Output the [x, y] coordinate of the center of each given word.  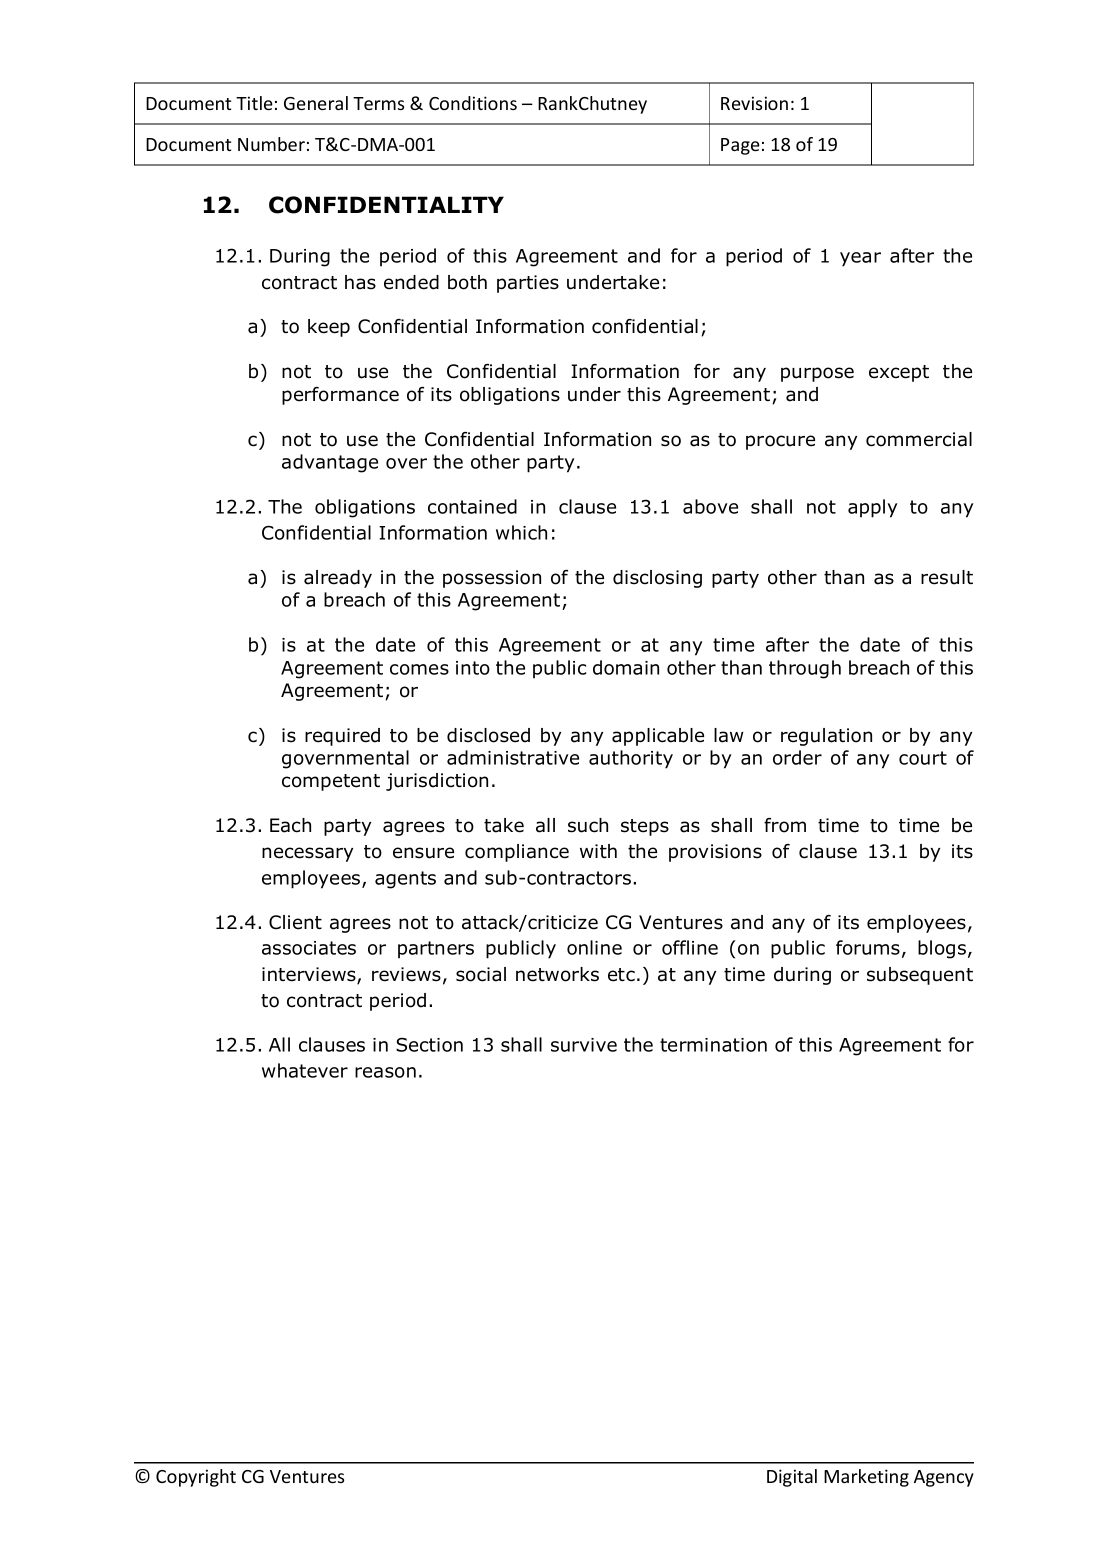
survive [584, 1045]
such [588, 825]
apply [872, 508]
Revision [754, 103]
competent [331, 782]
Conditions [473, 103]
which [521, 532]
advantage [330, 463]
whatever [305, 1070]
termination [713, 1045]
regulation [826, 737]
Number [271, 144]
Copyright [196, 1478]
